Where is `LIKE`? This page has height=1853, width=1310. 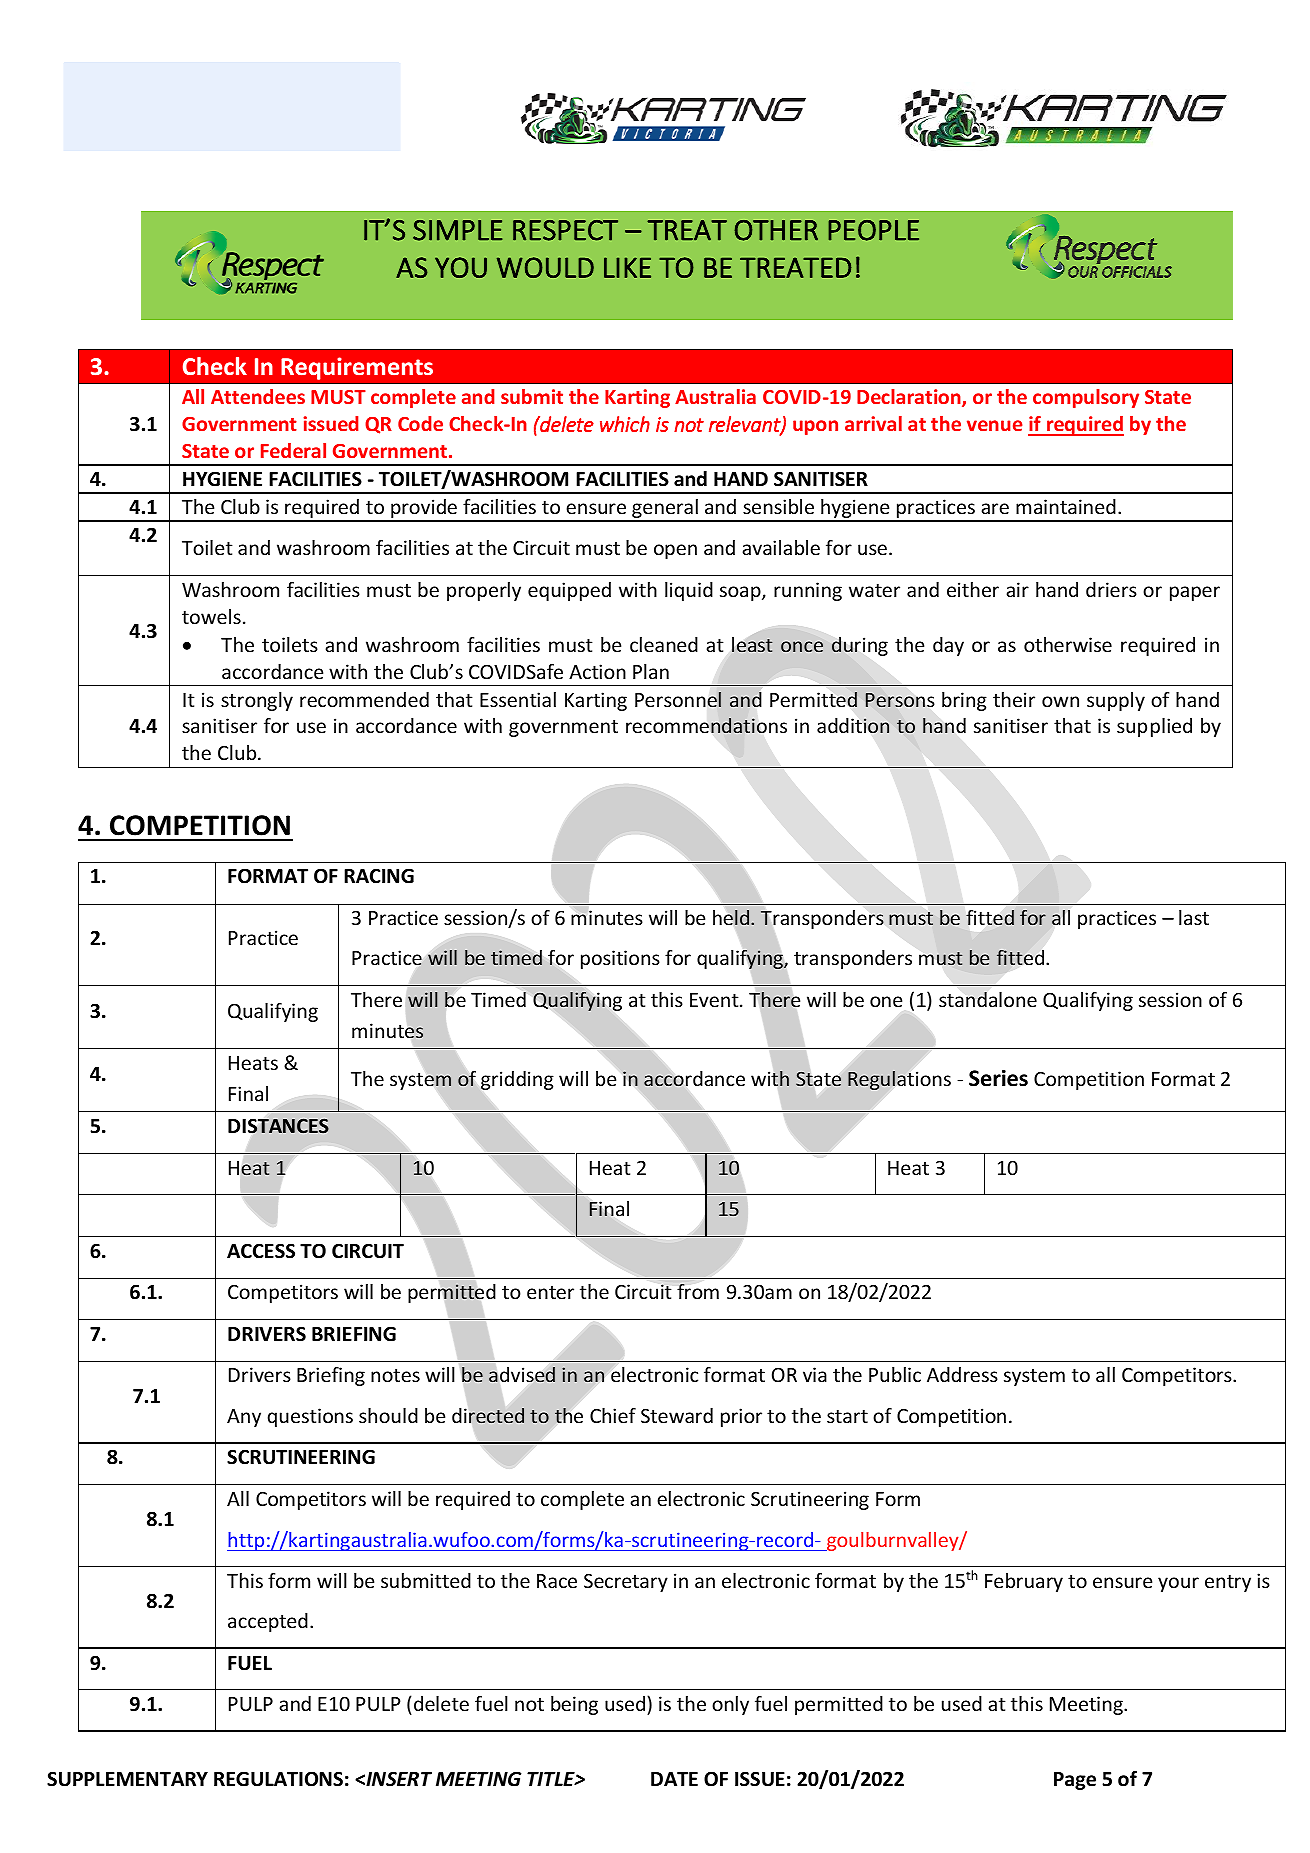
LIKE is located at coordinates (627, 267).
